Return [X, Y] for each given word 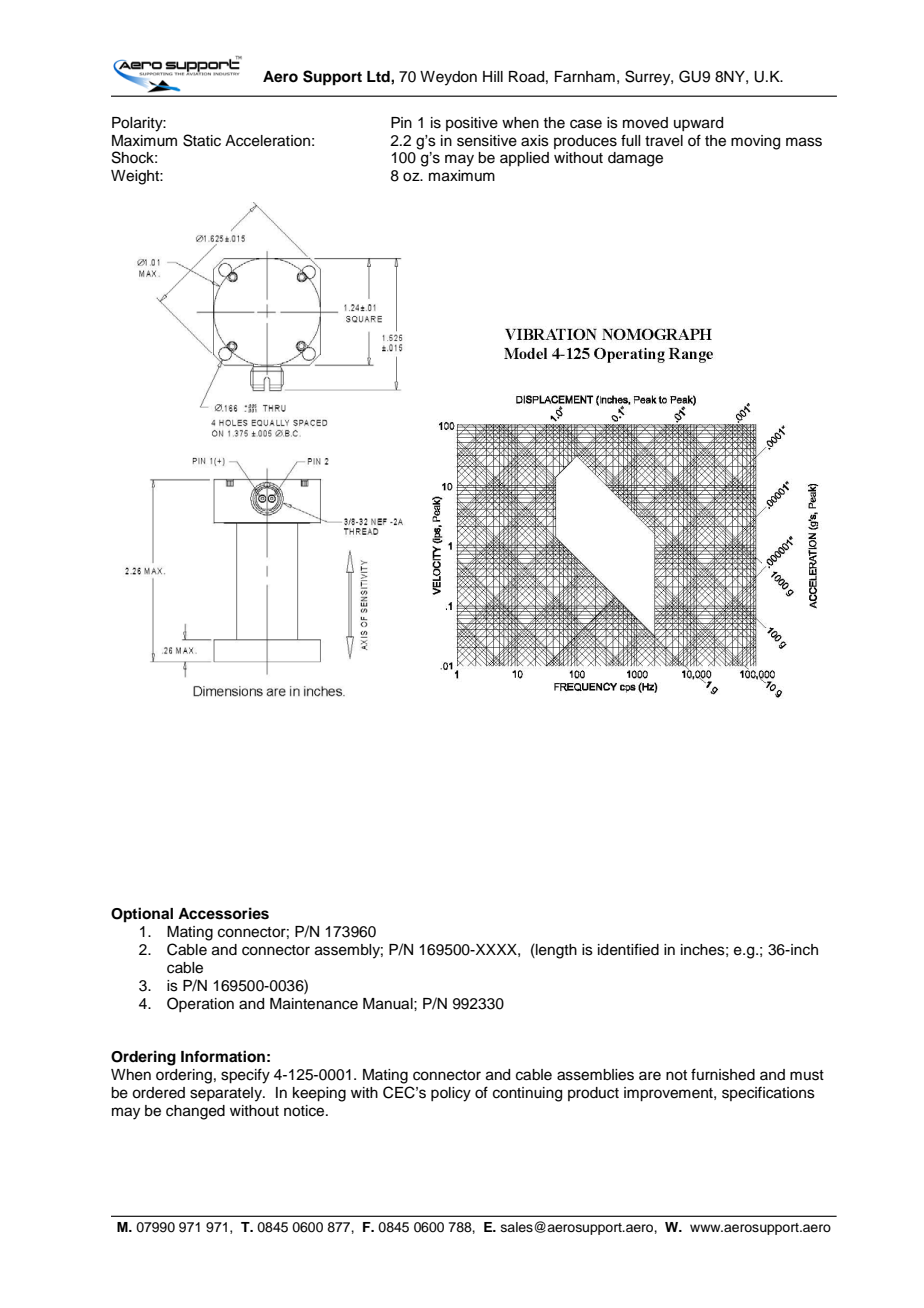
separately [227, 1094]
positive [472, 124]
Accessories [223, 913]
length [555, 951]
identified [628, 949]
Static [202, 140]
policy [451, 1094]
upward [698, 124]
